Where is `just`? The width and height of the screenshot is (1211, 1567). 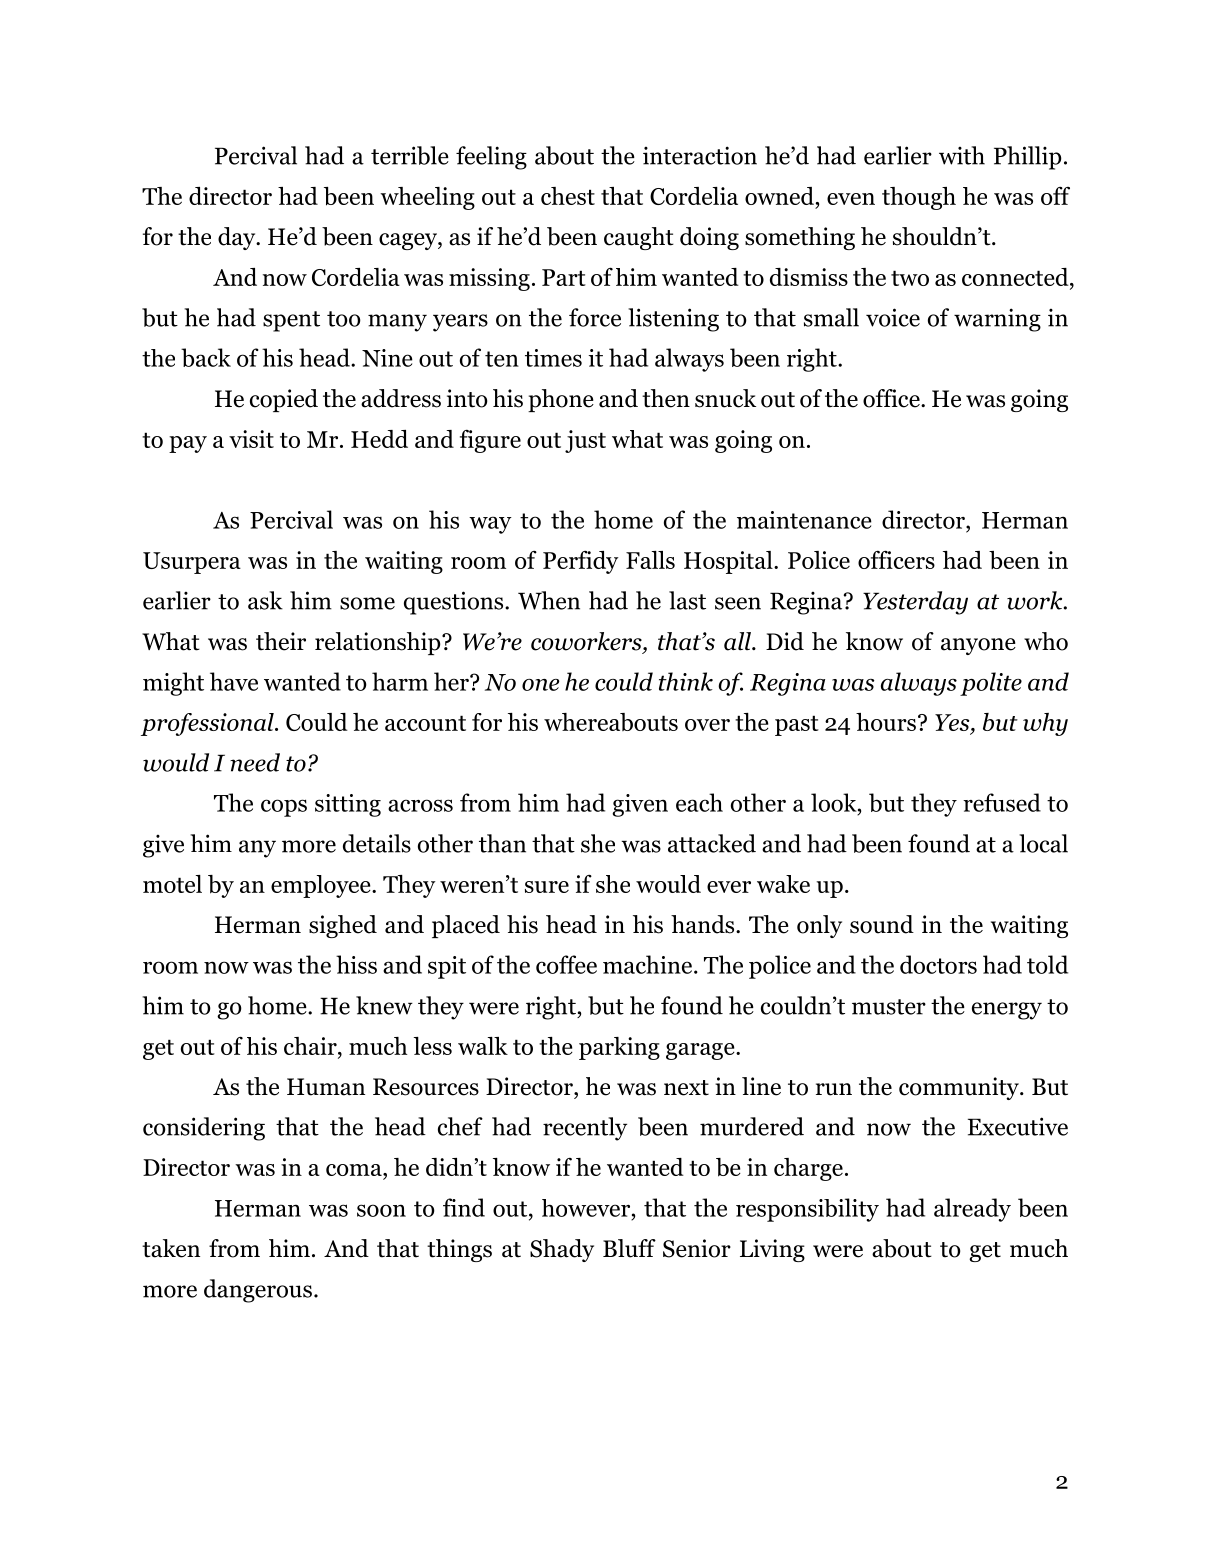 just is located at coordinates (585, 441).
